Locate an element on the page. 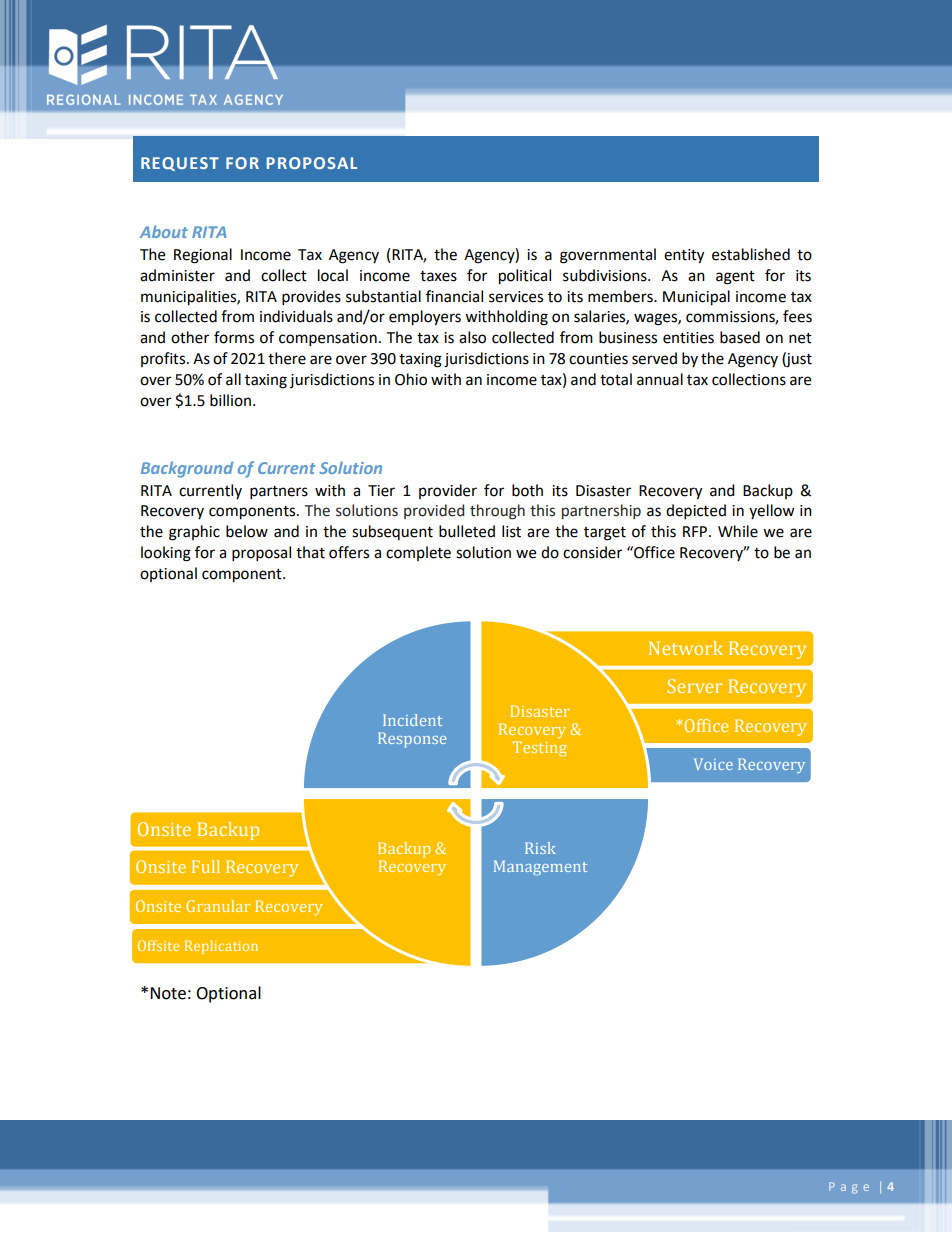 This image has height=1233, width=952. established is located at coordinates (751, 254).
